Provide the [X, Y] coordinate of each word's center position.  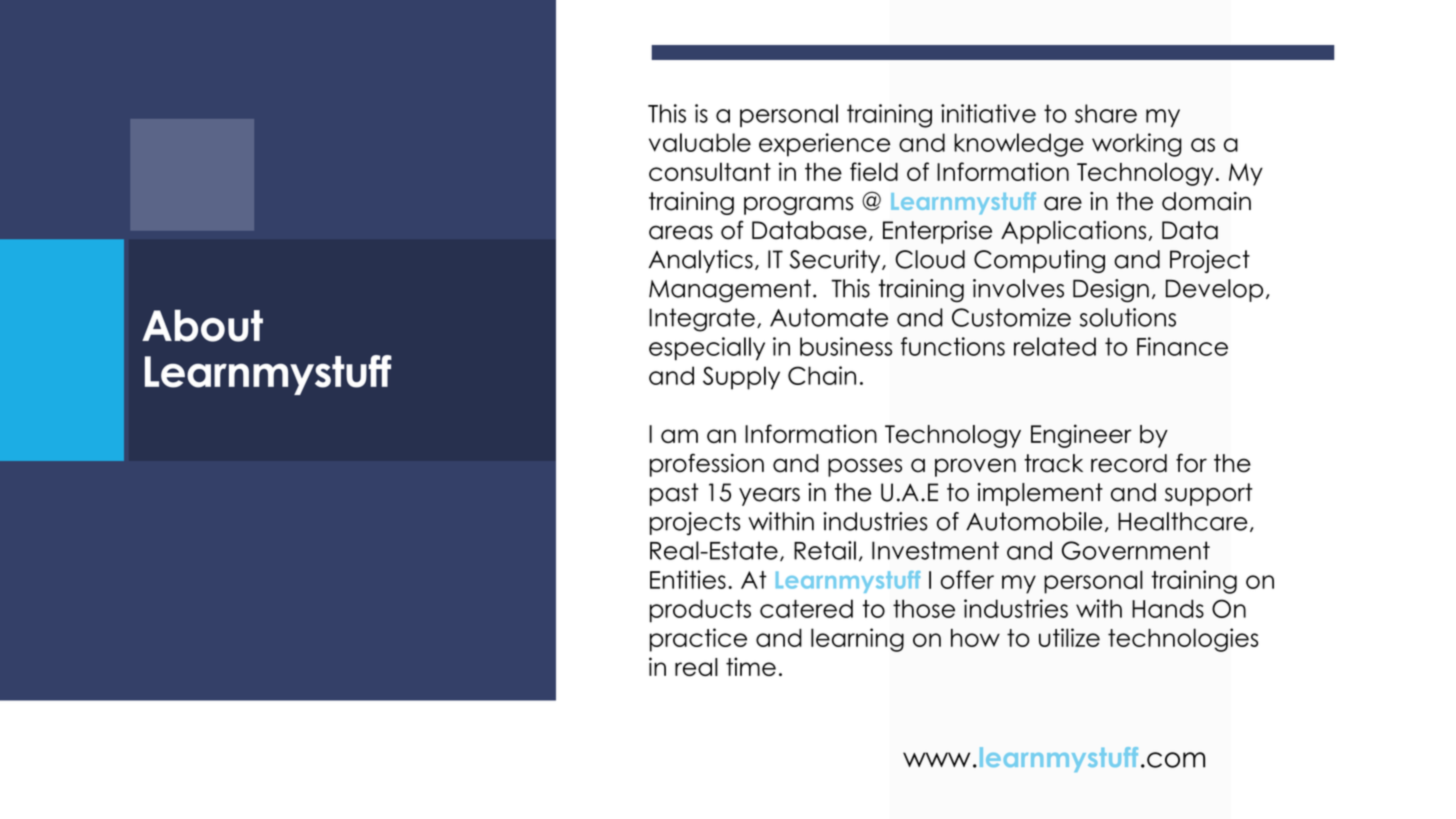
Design [1111, 291]
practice [698, 640]
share [1106, 113]
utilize [1069, 637]
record [1129, 463]
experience [825, 145]
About [202, 325]
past [674, 494]
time [751, 666]
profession [707, 465]
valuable [700, 142]
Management [730, 291]
